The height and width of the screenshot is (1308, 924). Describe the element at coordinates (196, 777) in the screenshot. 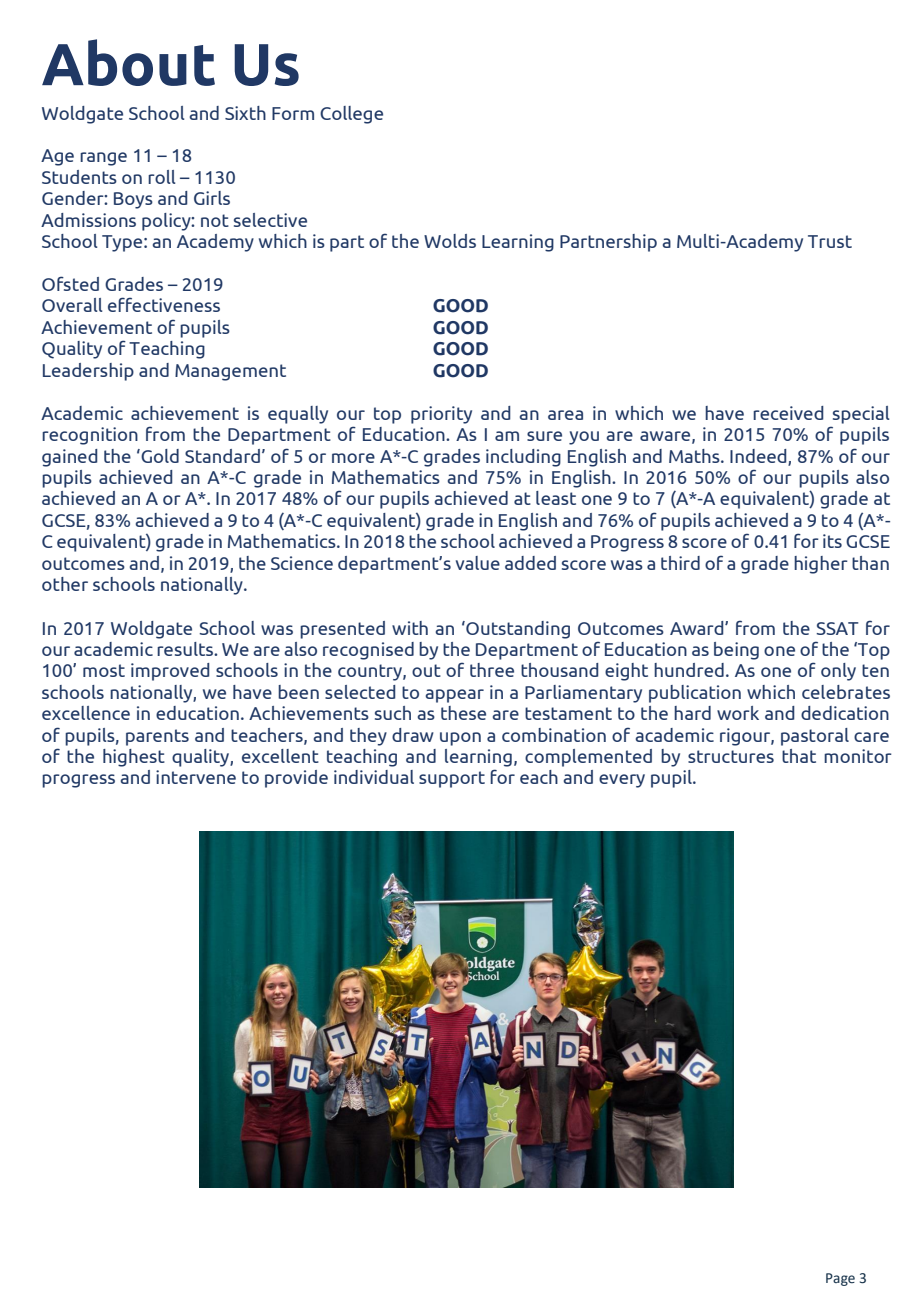

I see `intervene` at that location.
